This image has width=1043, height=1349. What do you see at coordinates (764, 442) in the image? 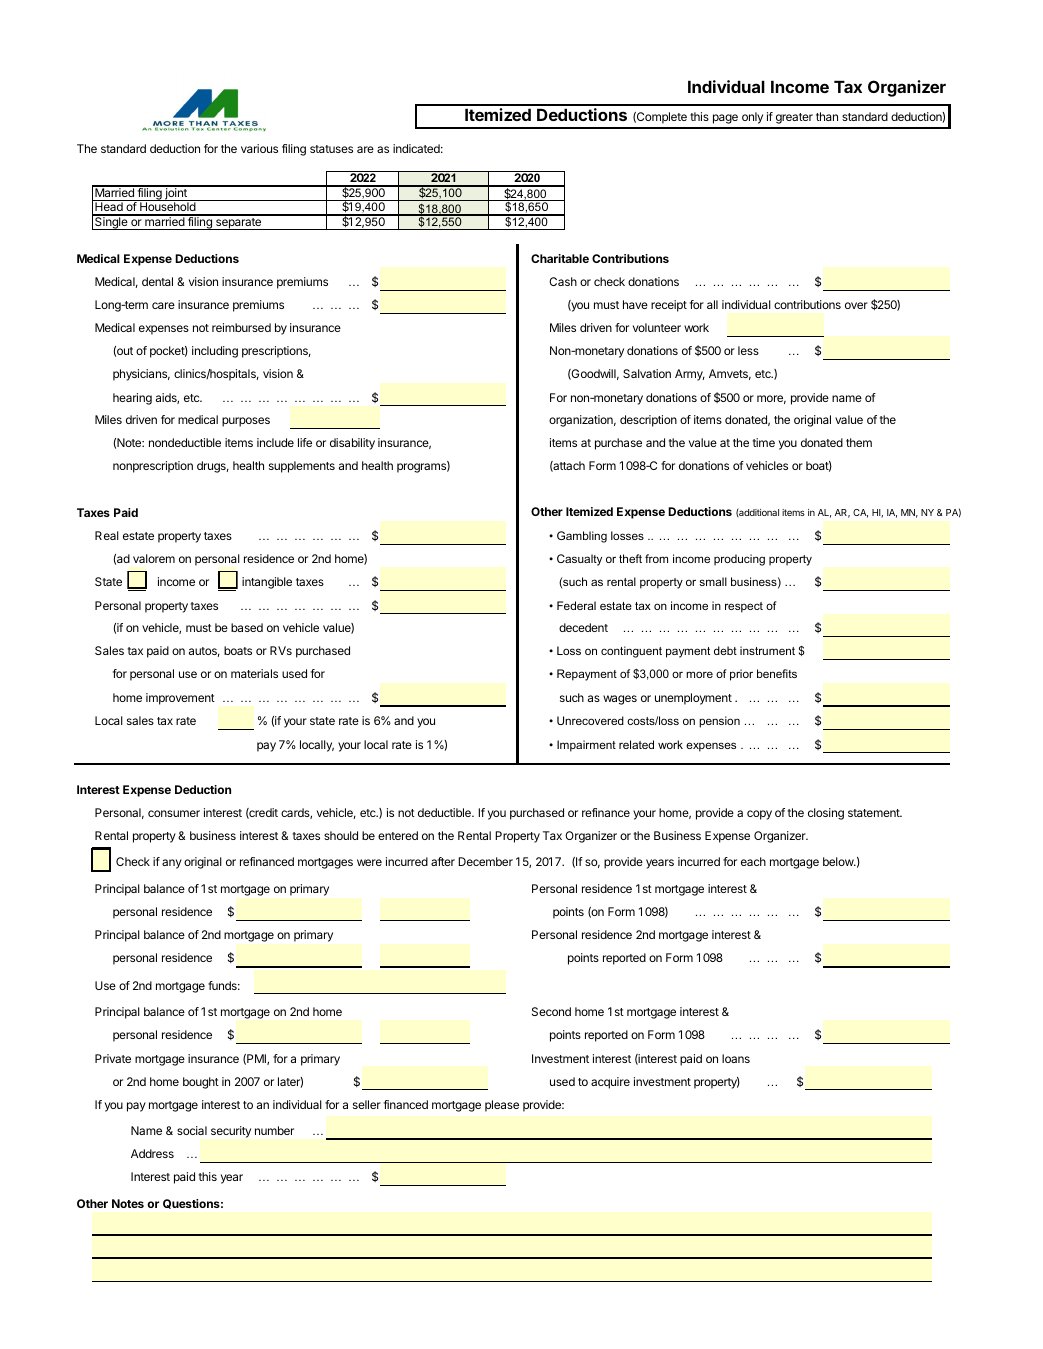
I see `time` at bounding box center [764, 442].
